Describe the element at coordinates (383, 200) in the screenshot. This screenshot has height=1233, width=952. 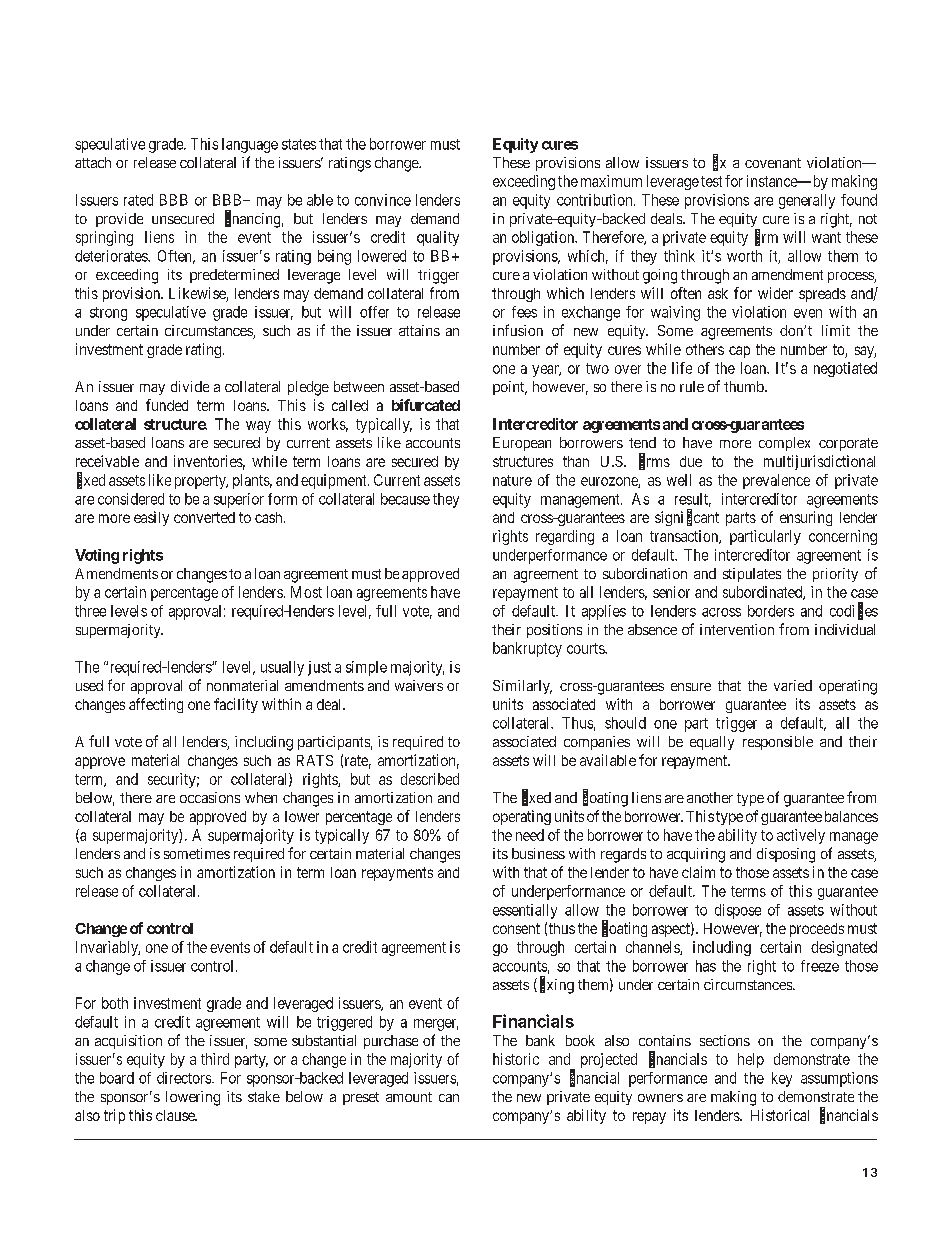
I see `convince` at that location.
